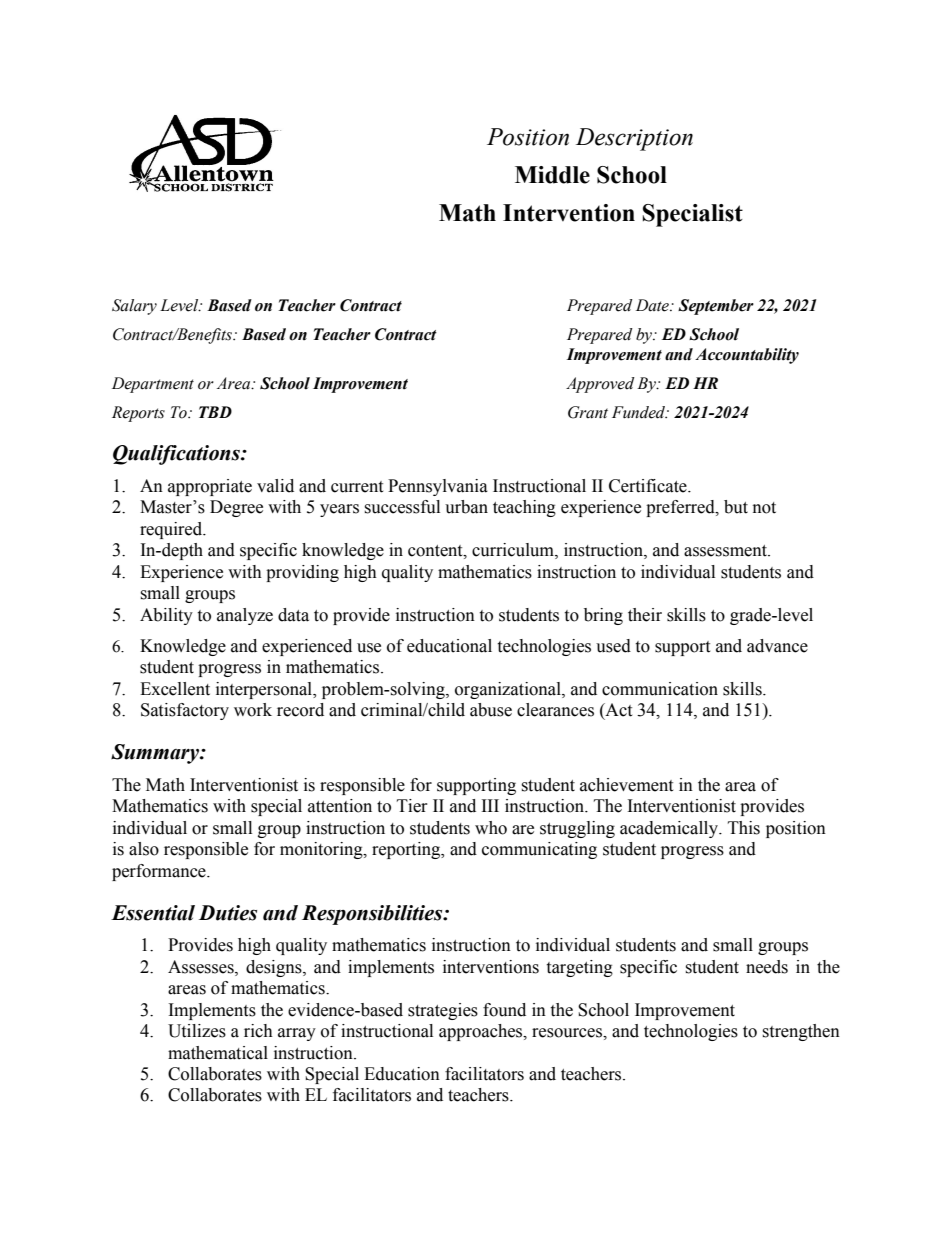  Describe the element at coordinates (197, 1031) in the screenshot. I see `Utilizes` at that location.
